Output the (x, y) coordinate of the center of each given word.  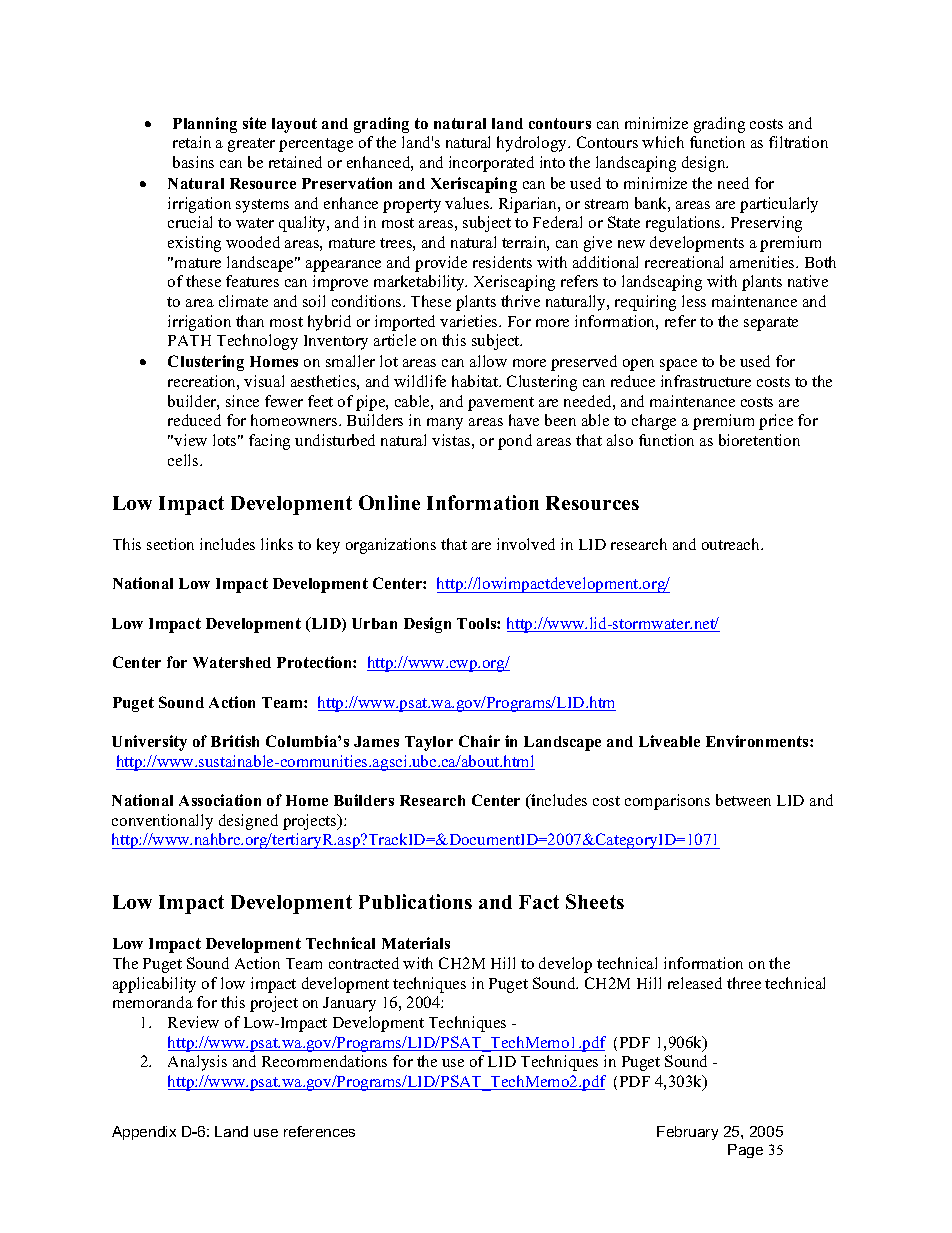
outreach (732, 544)
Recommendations (324, 1061)
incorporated (491, 164)
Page (745, 1151)
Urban (374, 623)
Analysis (197, 1063)
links (277, 544)
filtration (798, 142)
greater (251, 145)
